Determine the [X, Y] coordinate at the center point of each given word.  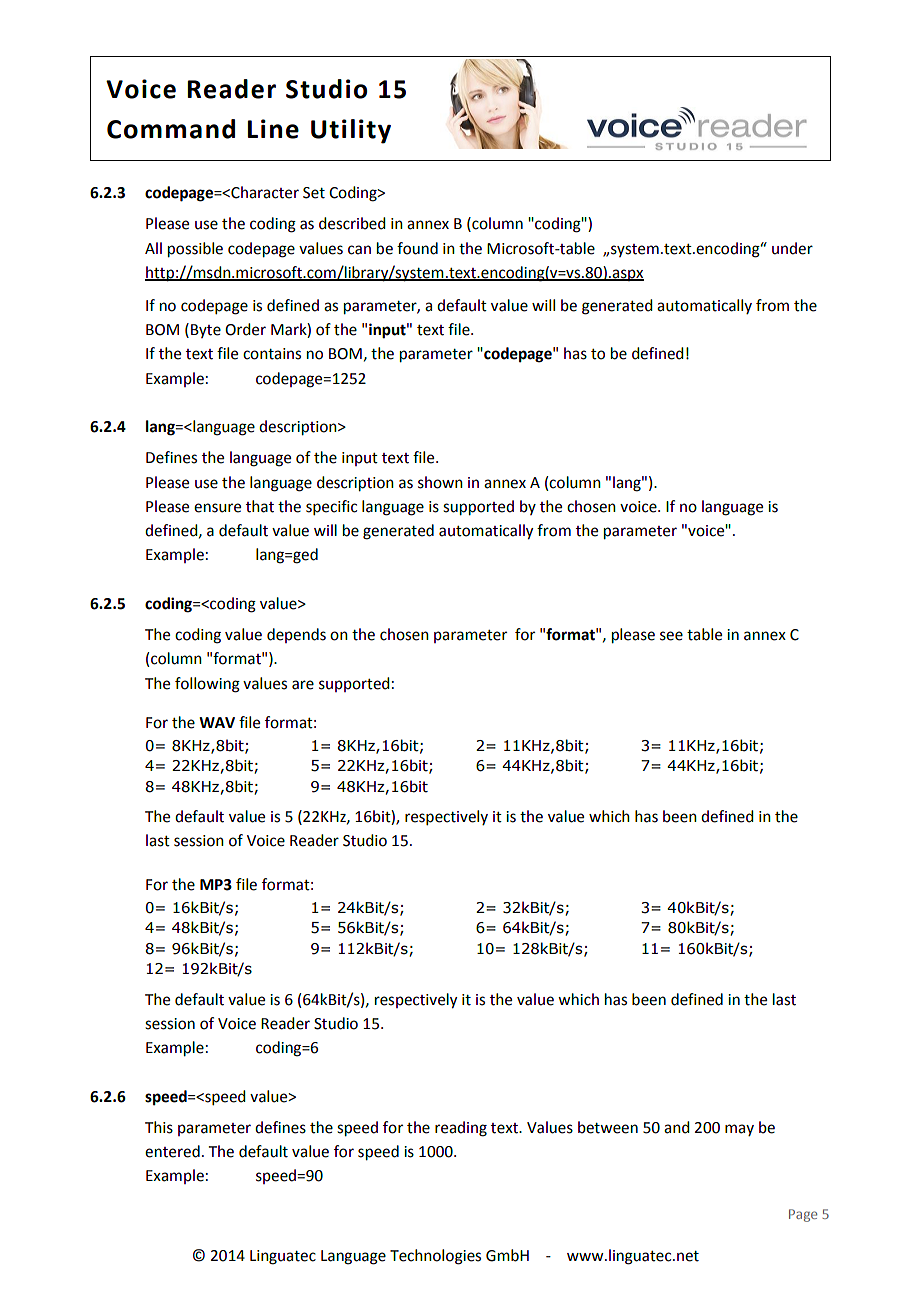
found [417, 248]
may [739, 1130]
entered [172, 1151]
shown [440, 482]
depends [296, 635]
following [207, 685]
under [792, 248]
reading [461, 1129]
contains [272, 354]
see [671, 636]
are [303, 685]
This [159, 1127]
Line [273, 129]
